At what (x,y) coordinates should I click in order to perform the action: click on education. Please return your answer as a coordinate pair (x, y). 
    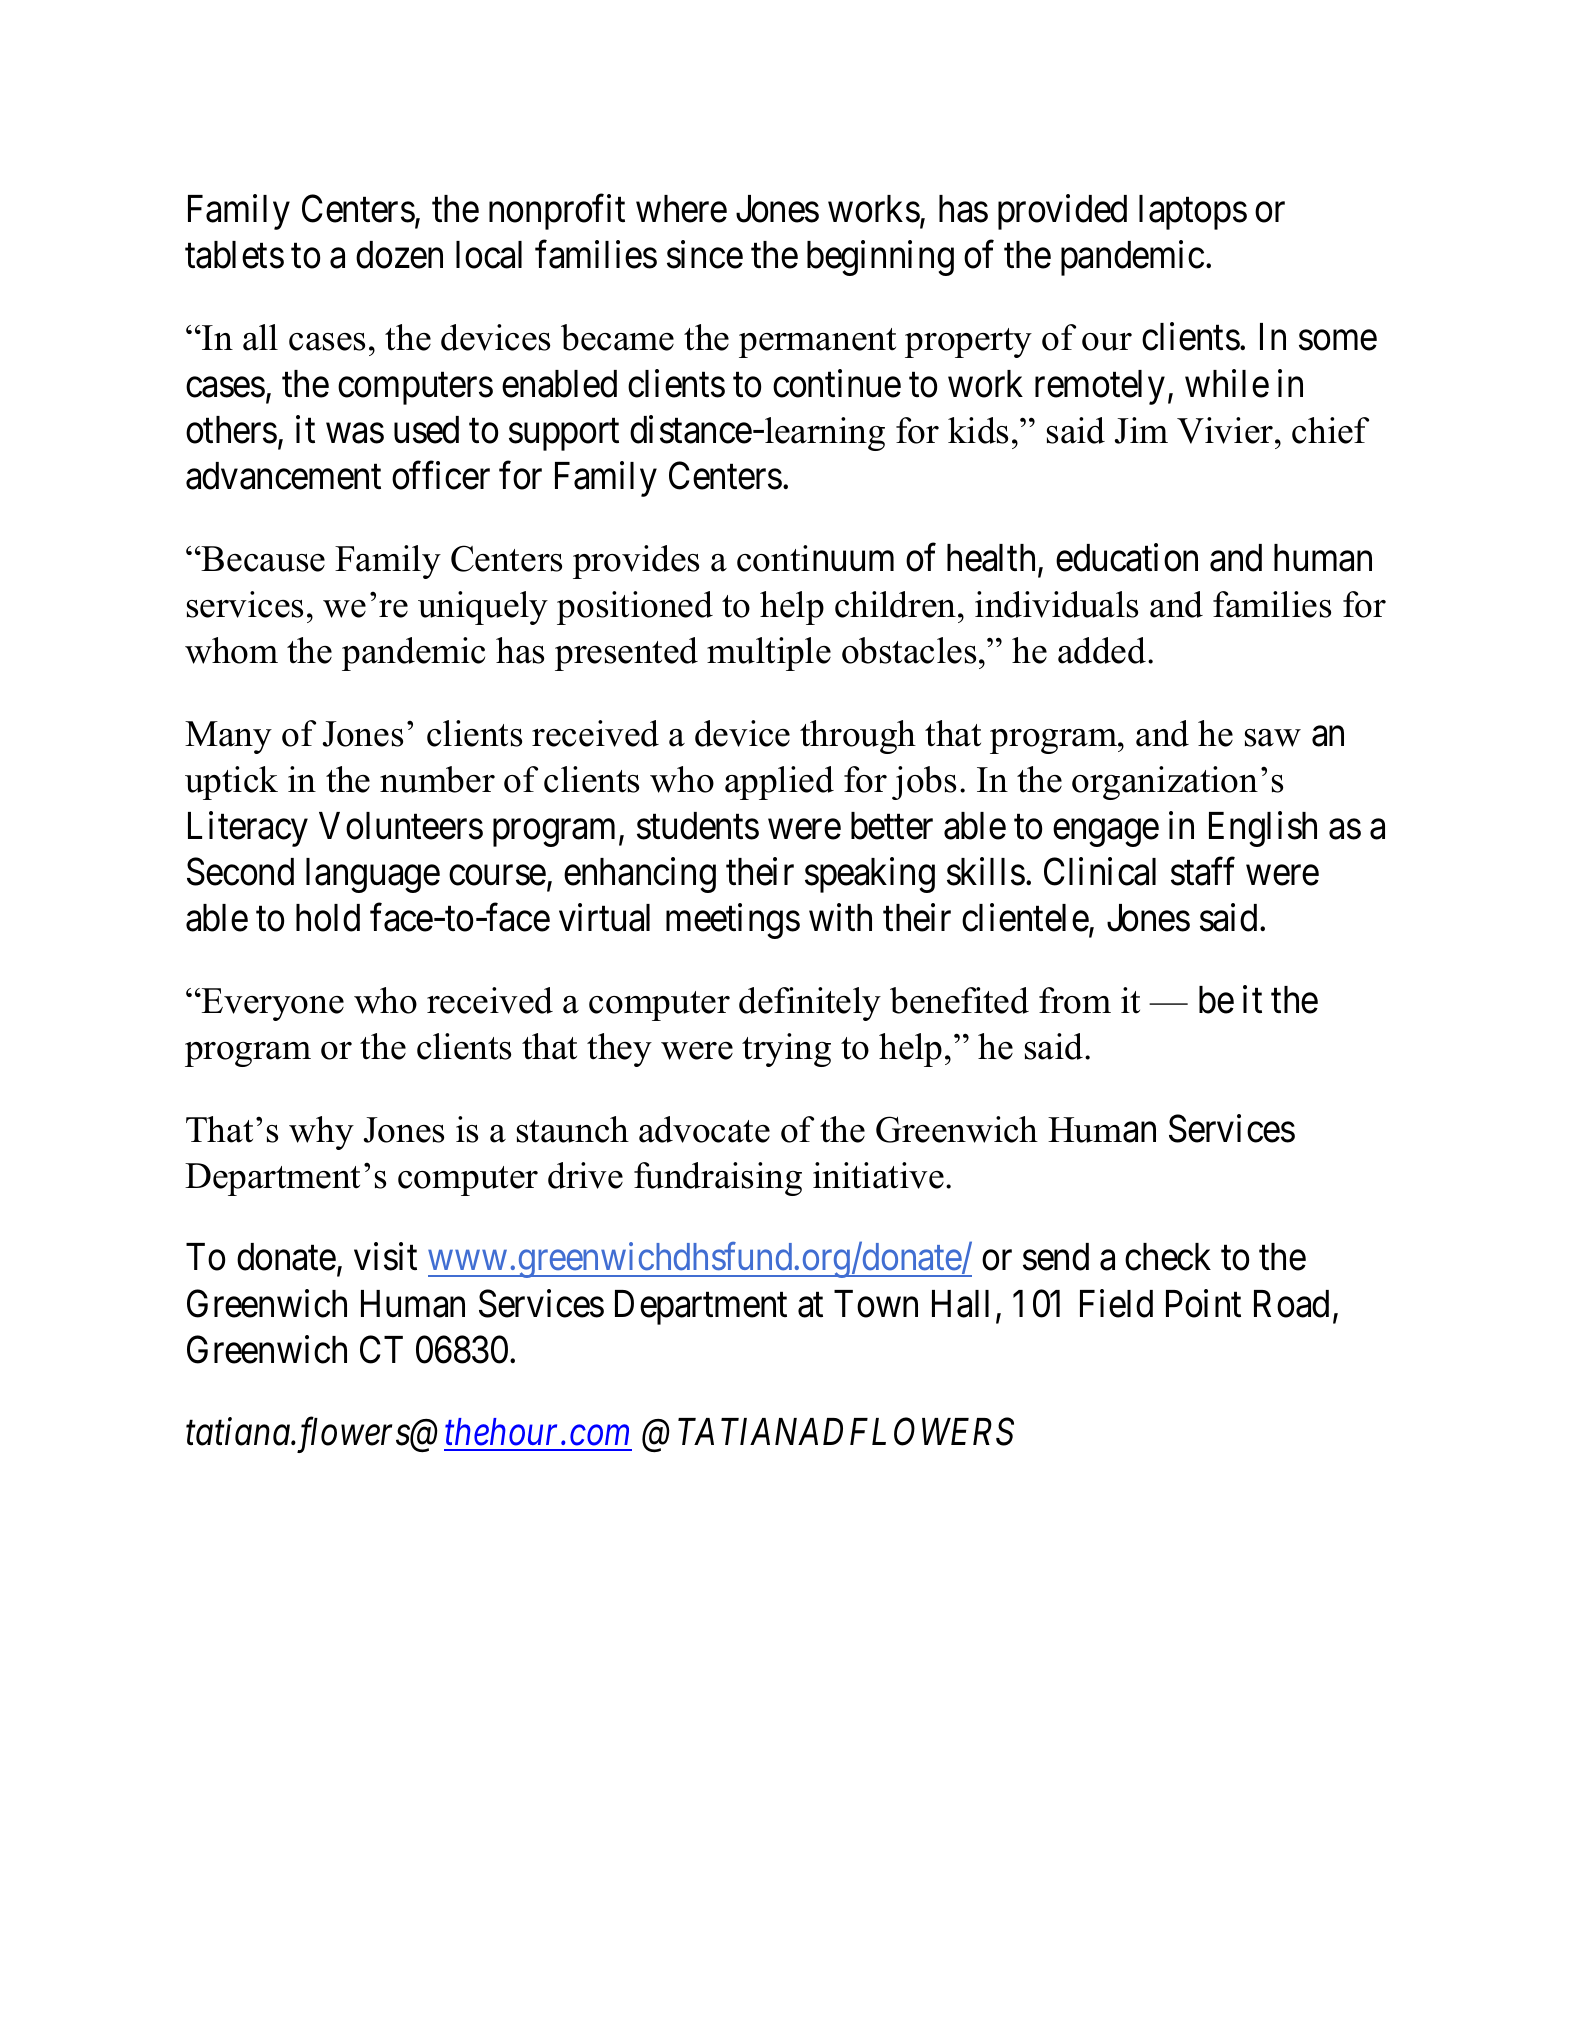
    Looking at the image, I should click on (1127, 558).
